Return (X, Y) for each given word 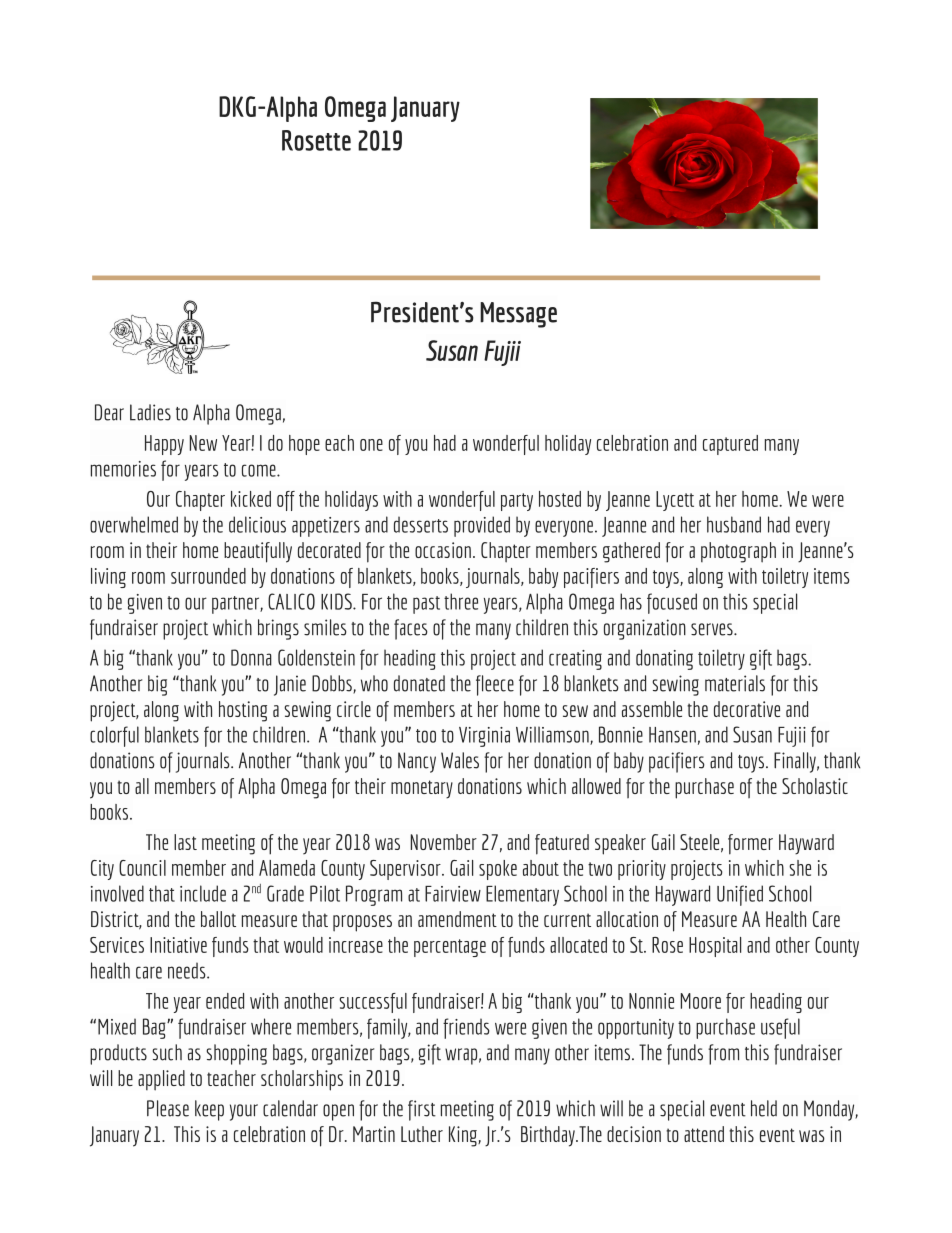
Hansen (672, 735)
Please (168, 1108)
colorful (114, 736)
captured (730, 445)
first (422, 1110)
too (426, 736)
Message (518, 315)
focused (672, 603)
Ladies (150, 412)
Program (374, 895)
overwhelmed (134, 524)
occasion (443, 550)
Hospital (715, 947)
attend (704, 1134)
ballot (218, 919)
